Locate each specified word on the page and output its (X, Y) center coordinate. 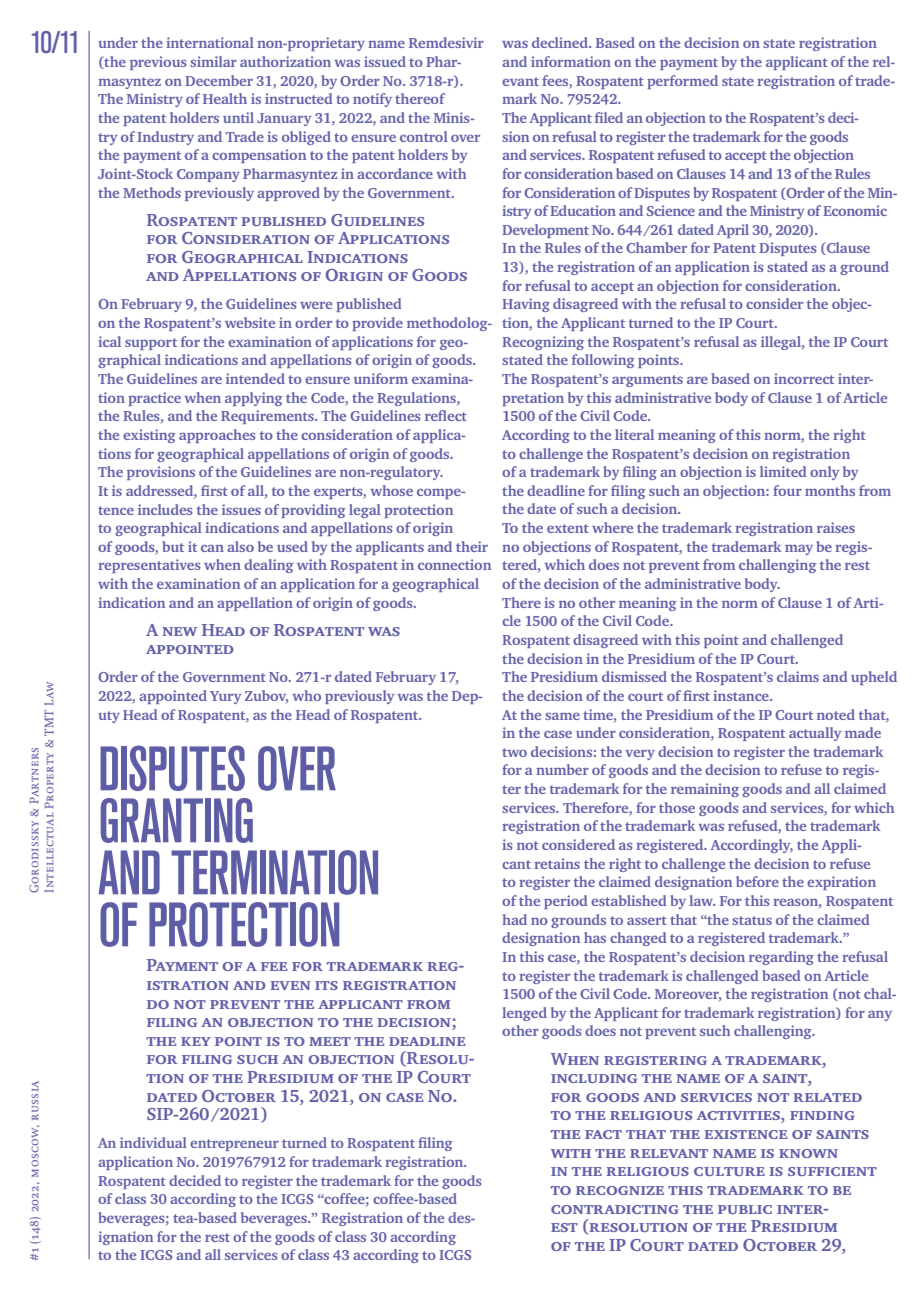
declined (561, 42)
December (219, 80)
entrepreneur (234, 1145)
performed (682, 82)
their (472, 546)
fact (603, 1134)
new (179, 631)
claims (798, 676)
